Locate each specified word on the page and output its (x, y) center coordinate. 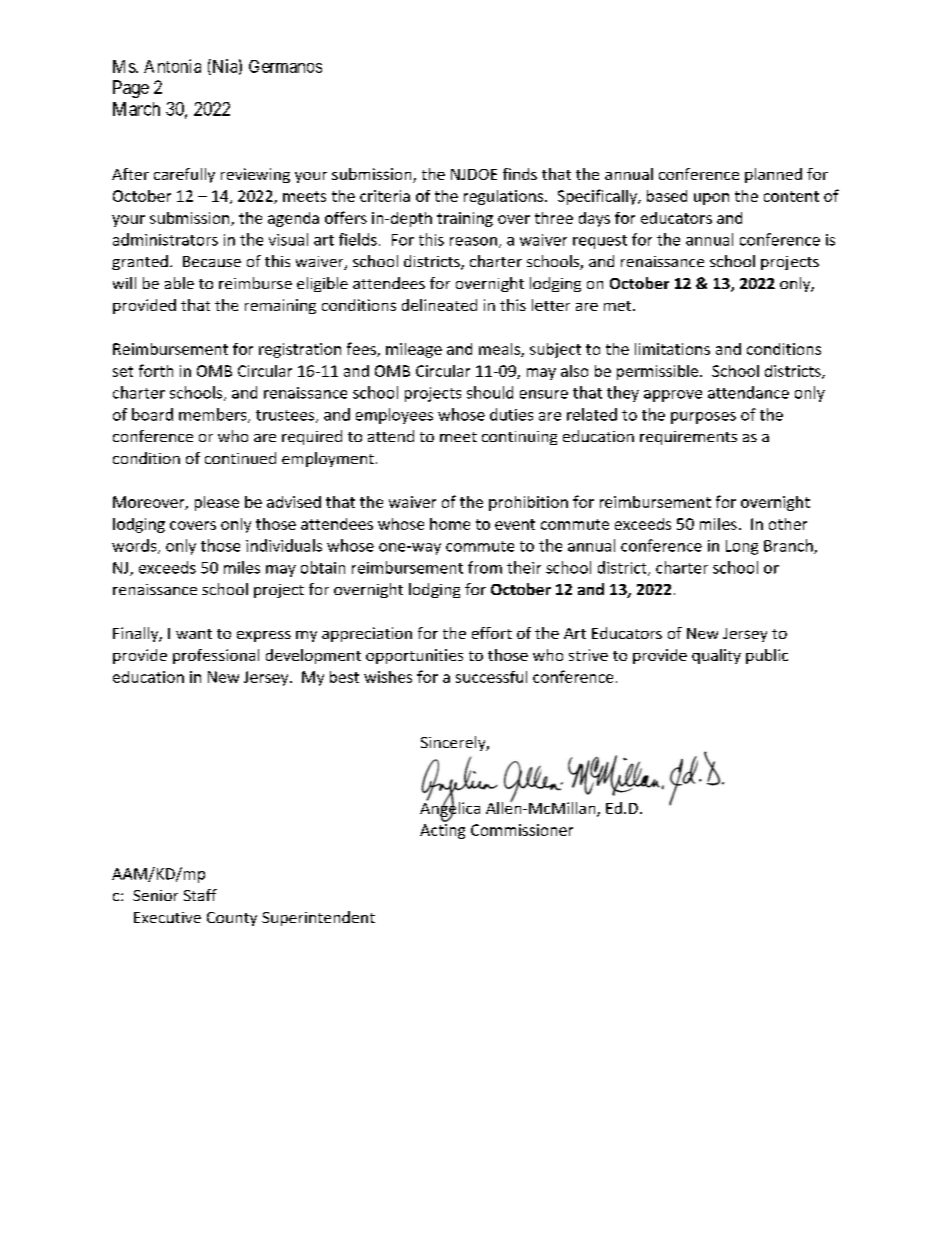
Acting (442, 831)
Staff (200, 895)
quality (716, 656)
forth (156, 370)
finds (520, 174)
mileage (414, 350)
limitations (672, 349)
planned (773, 175)
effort (492, 633)
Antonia (172, 66)
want (194, 634)
